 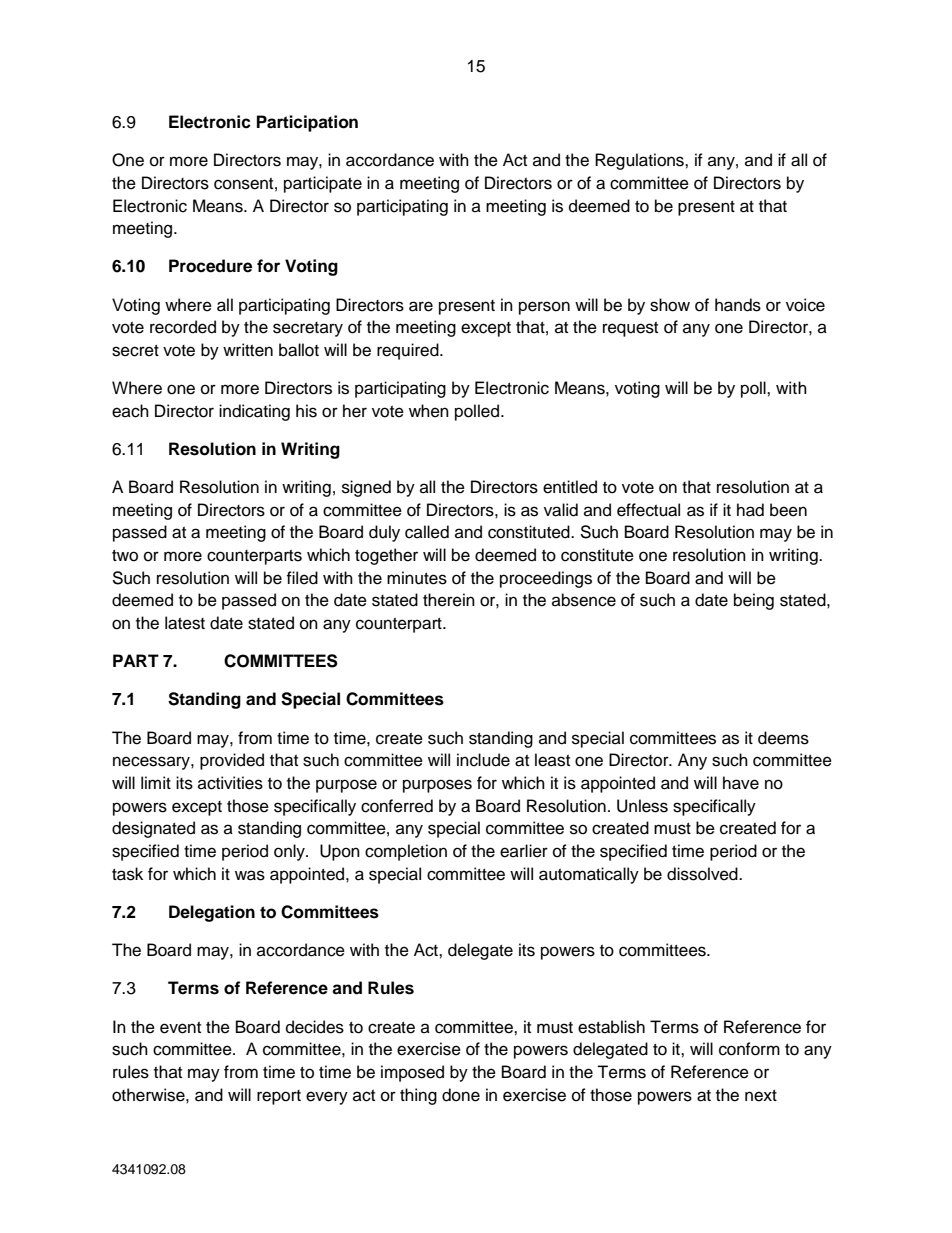 I want to click on done, so click(x=461, y=1095).
